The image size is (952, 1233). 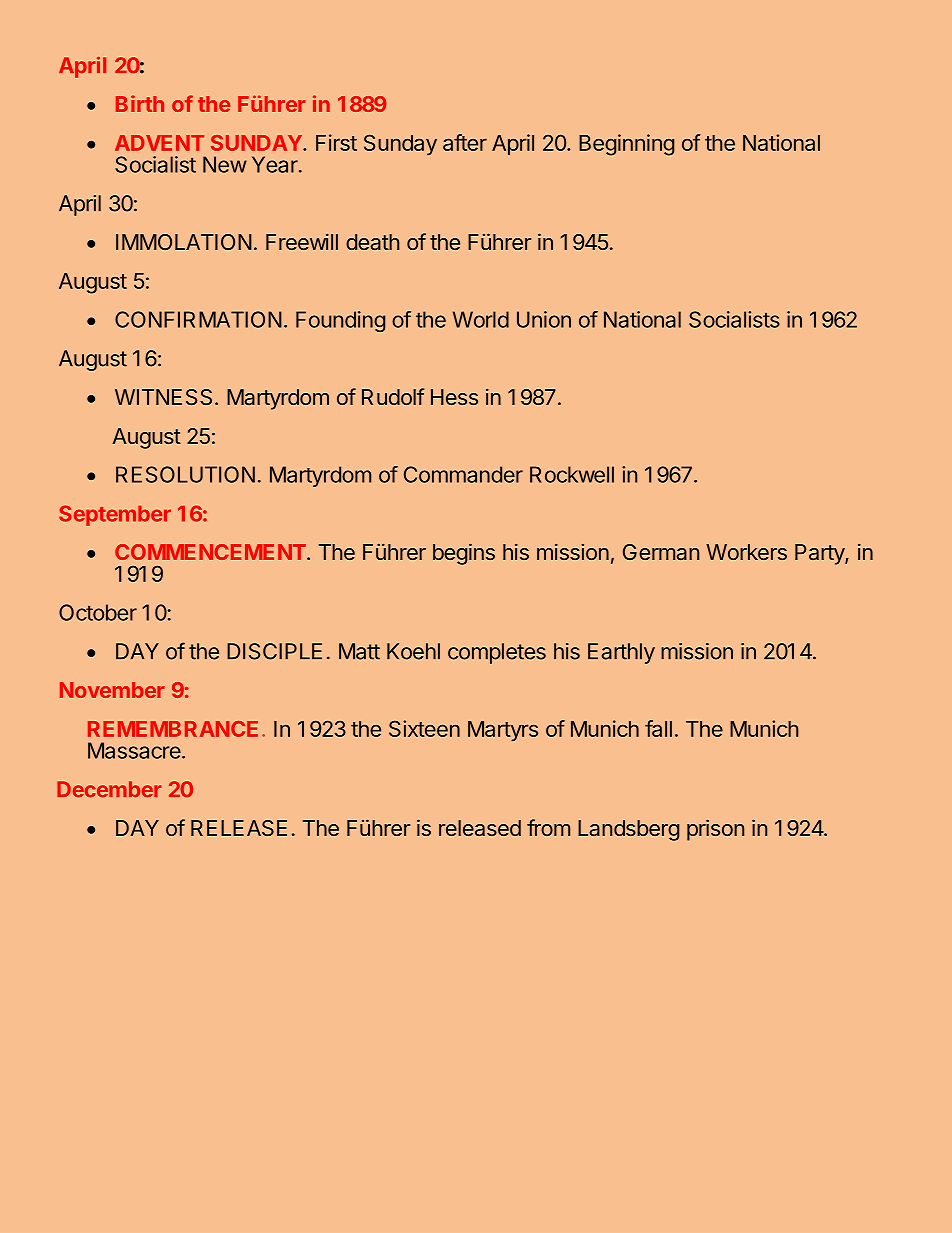 What do you see at coordinates (626, 145) in the image?
I see `Beginning` at bounding box center [626, 145].
